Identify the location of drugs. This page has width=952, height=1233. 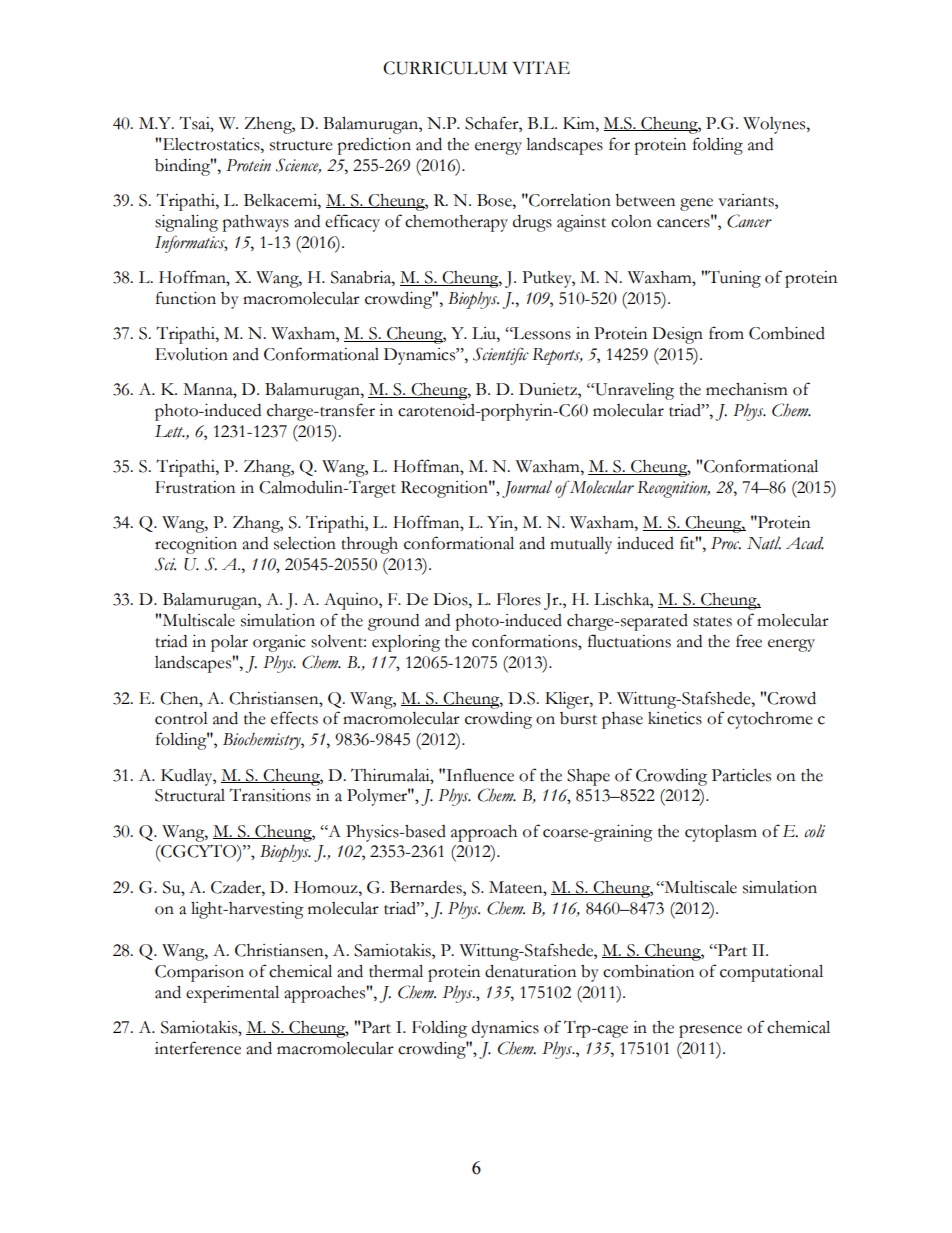
(532, 223).
